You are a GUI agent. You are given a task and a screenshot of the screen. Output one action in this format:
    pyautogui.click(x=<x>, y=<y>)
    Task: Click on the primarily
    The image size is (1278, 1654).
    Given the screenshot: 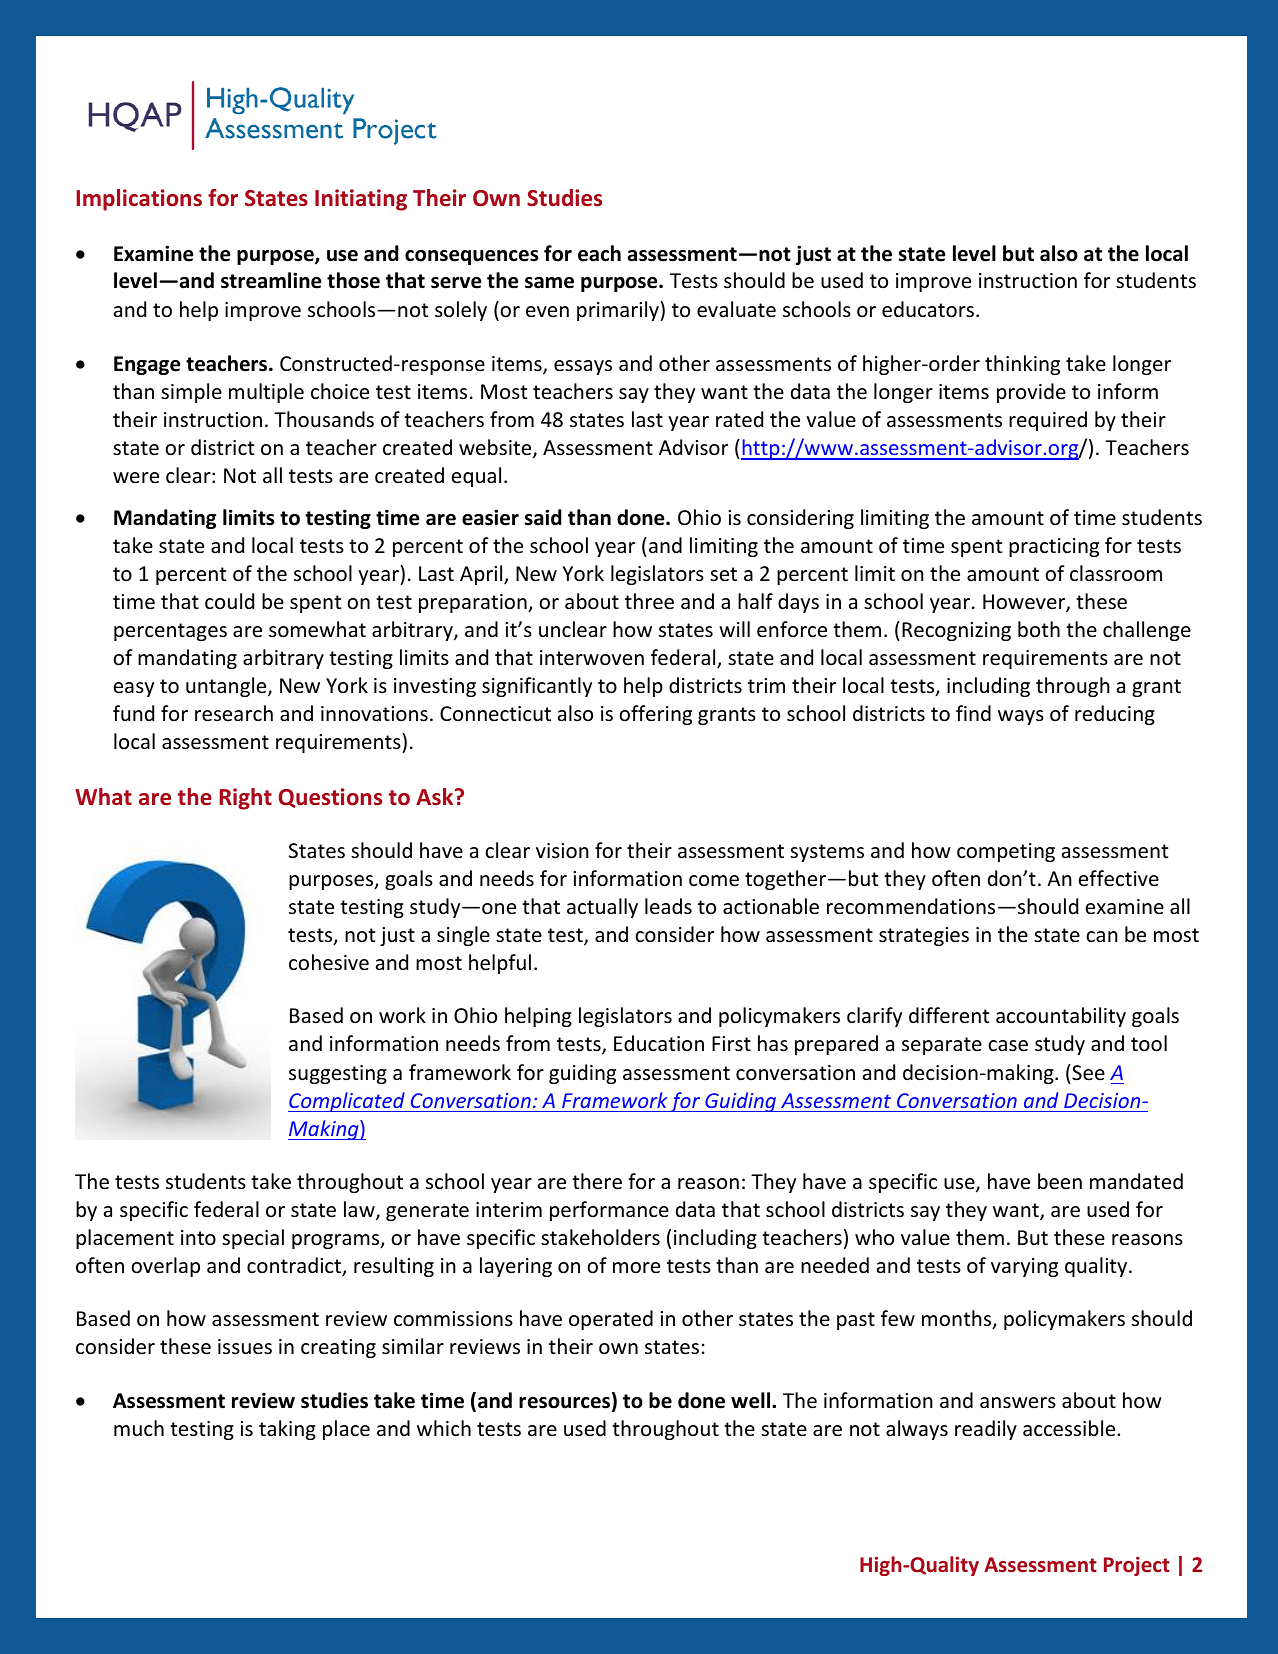 What is the action you would take?
    pyautogui.click(x=619, y=311)
